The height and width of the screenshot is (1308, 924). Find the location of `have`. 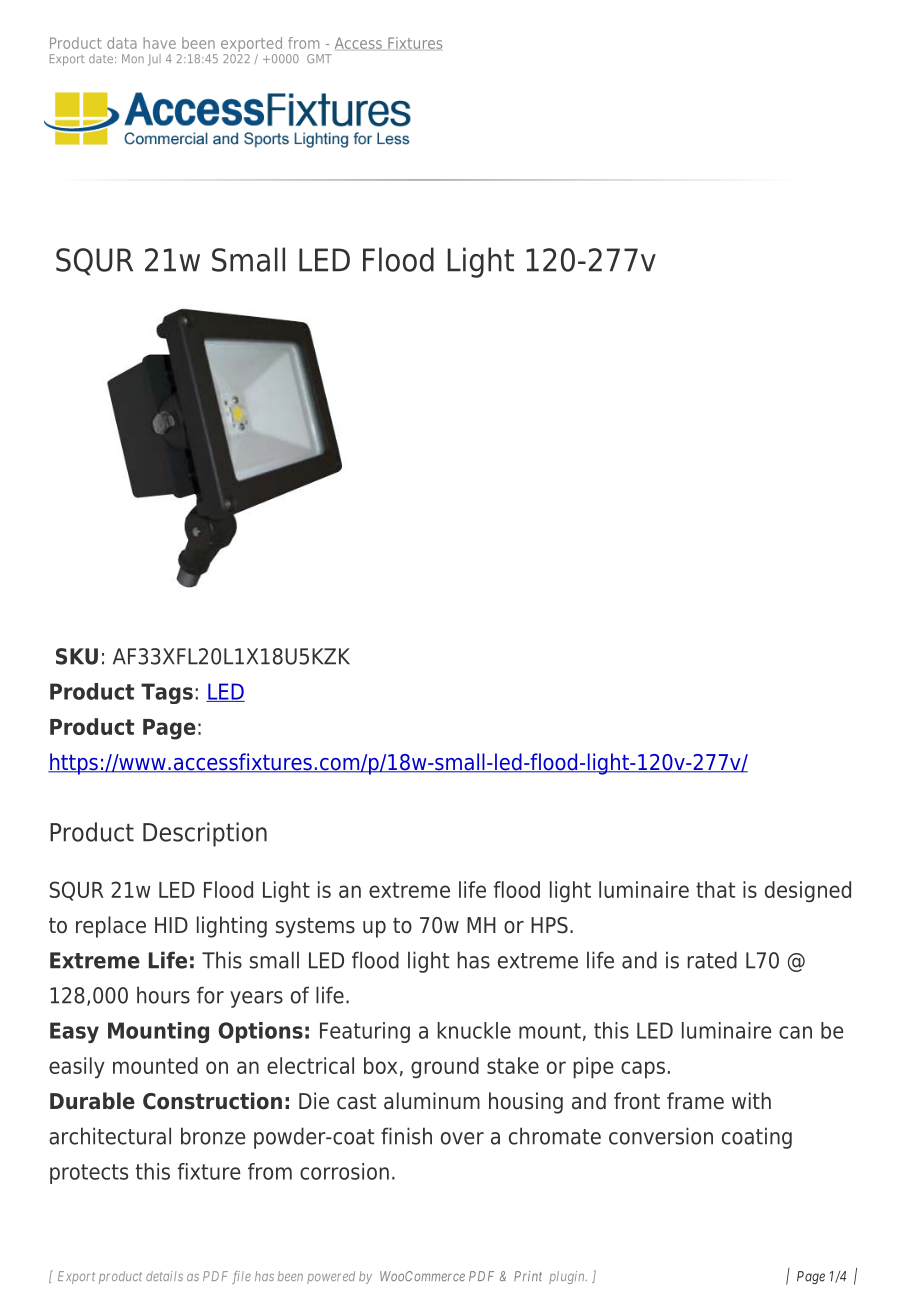

have is located at coordinates (159, 43).
